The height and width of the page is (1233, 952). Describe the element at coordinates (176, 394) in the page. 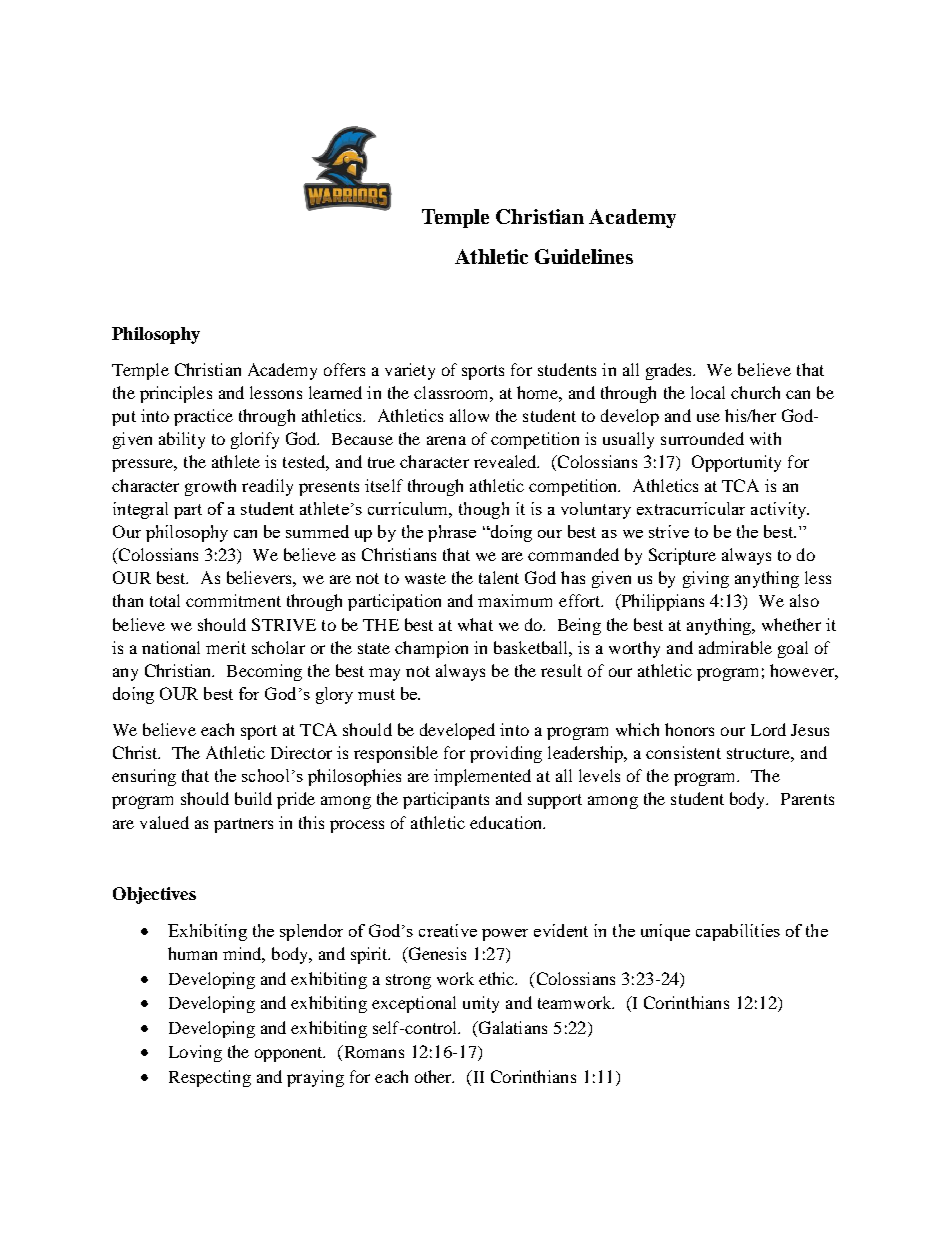

I see `principles` at that location.
